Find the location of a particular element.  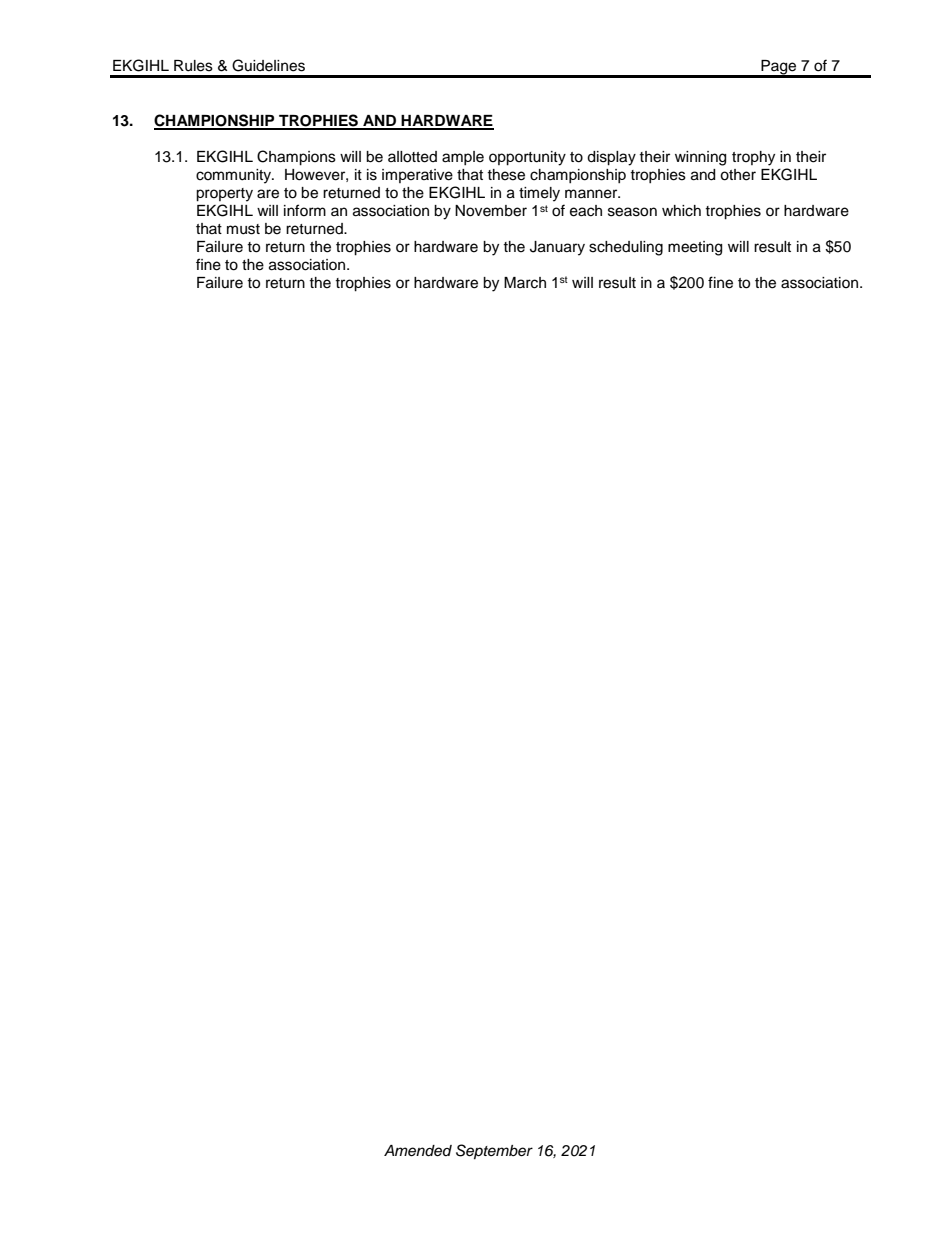

March is located at coordinates (525, 283).
